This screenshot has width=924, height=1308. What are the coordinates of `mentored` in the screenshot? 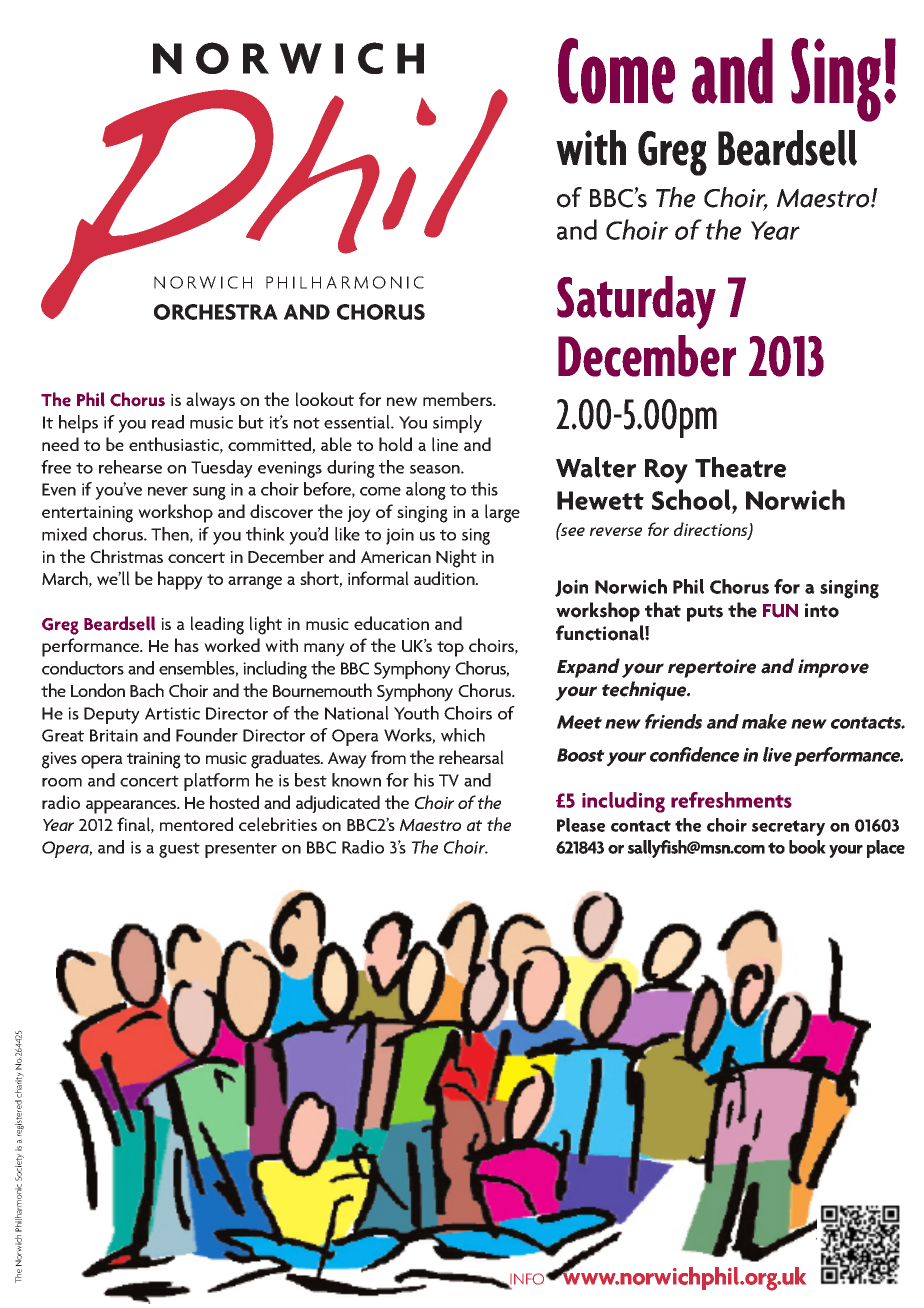 It's located at (196, 824).
